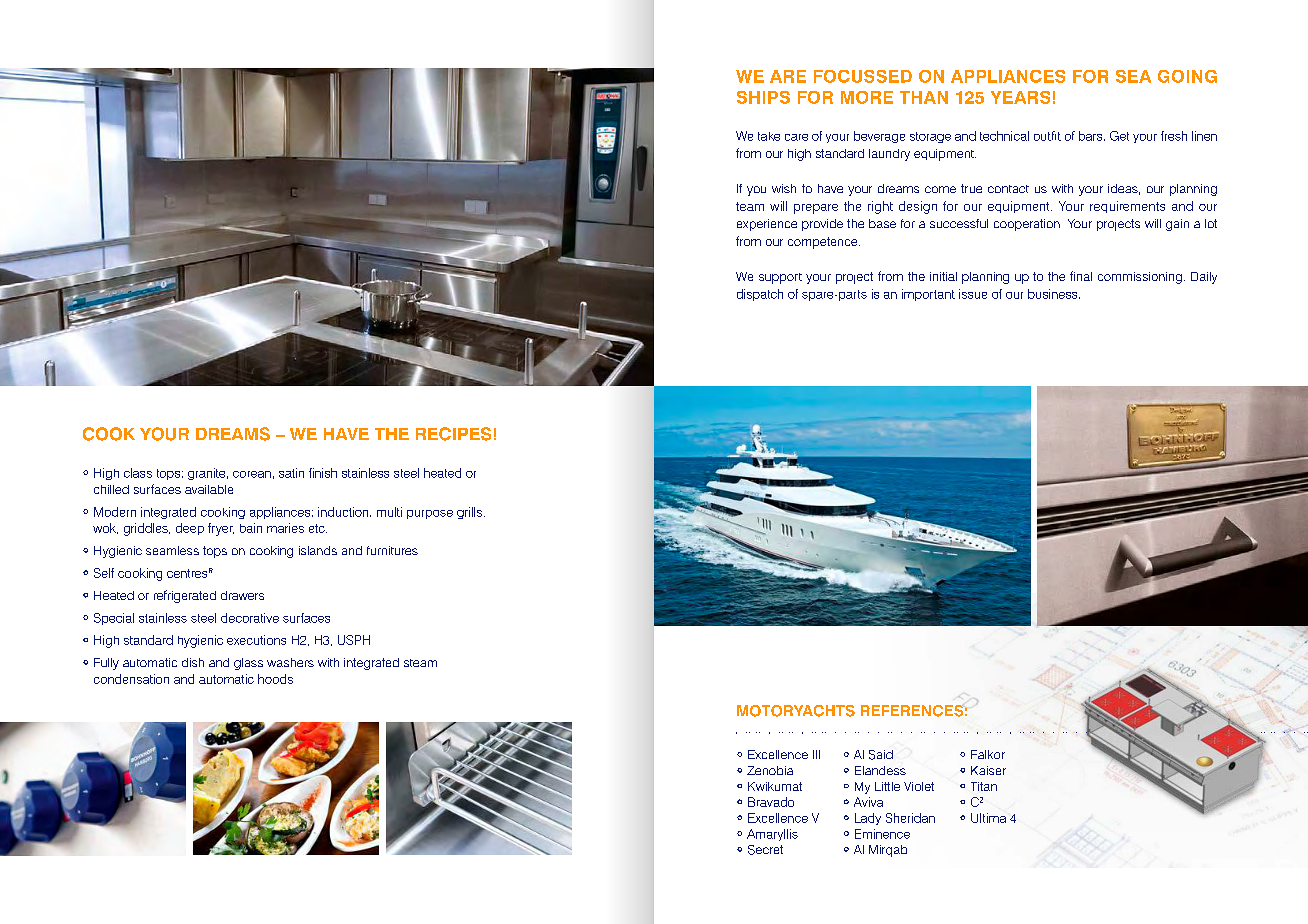 The width and height of the page is (1308, 924). I want to click on YEARS, so click(1020, 97).
